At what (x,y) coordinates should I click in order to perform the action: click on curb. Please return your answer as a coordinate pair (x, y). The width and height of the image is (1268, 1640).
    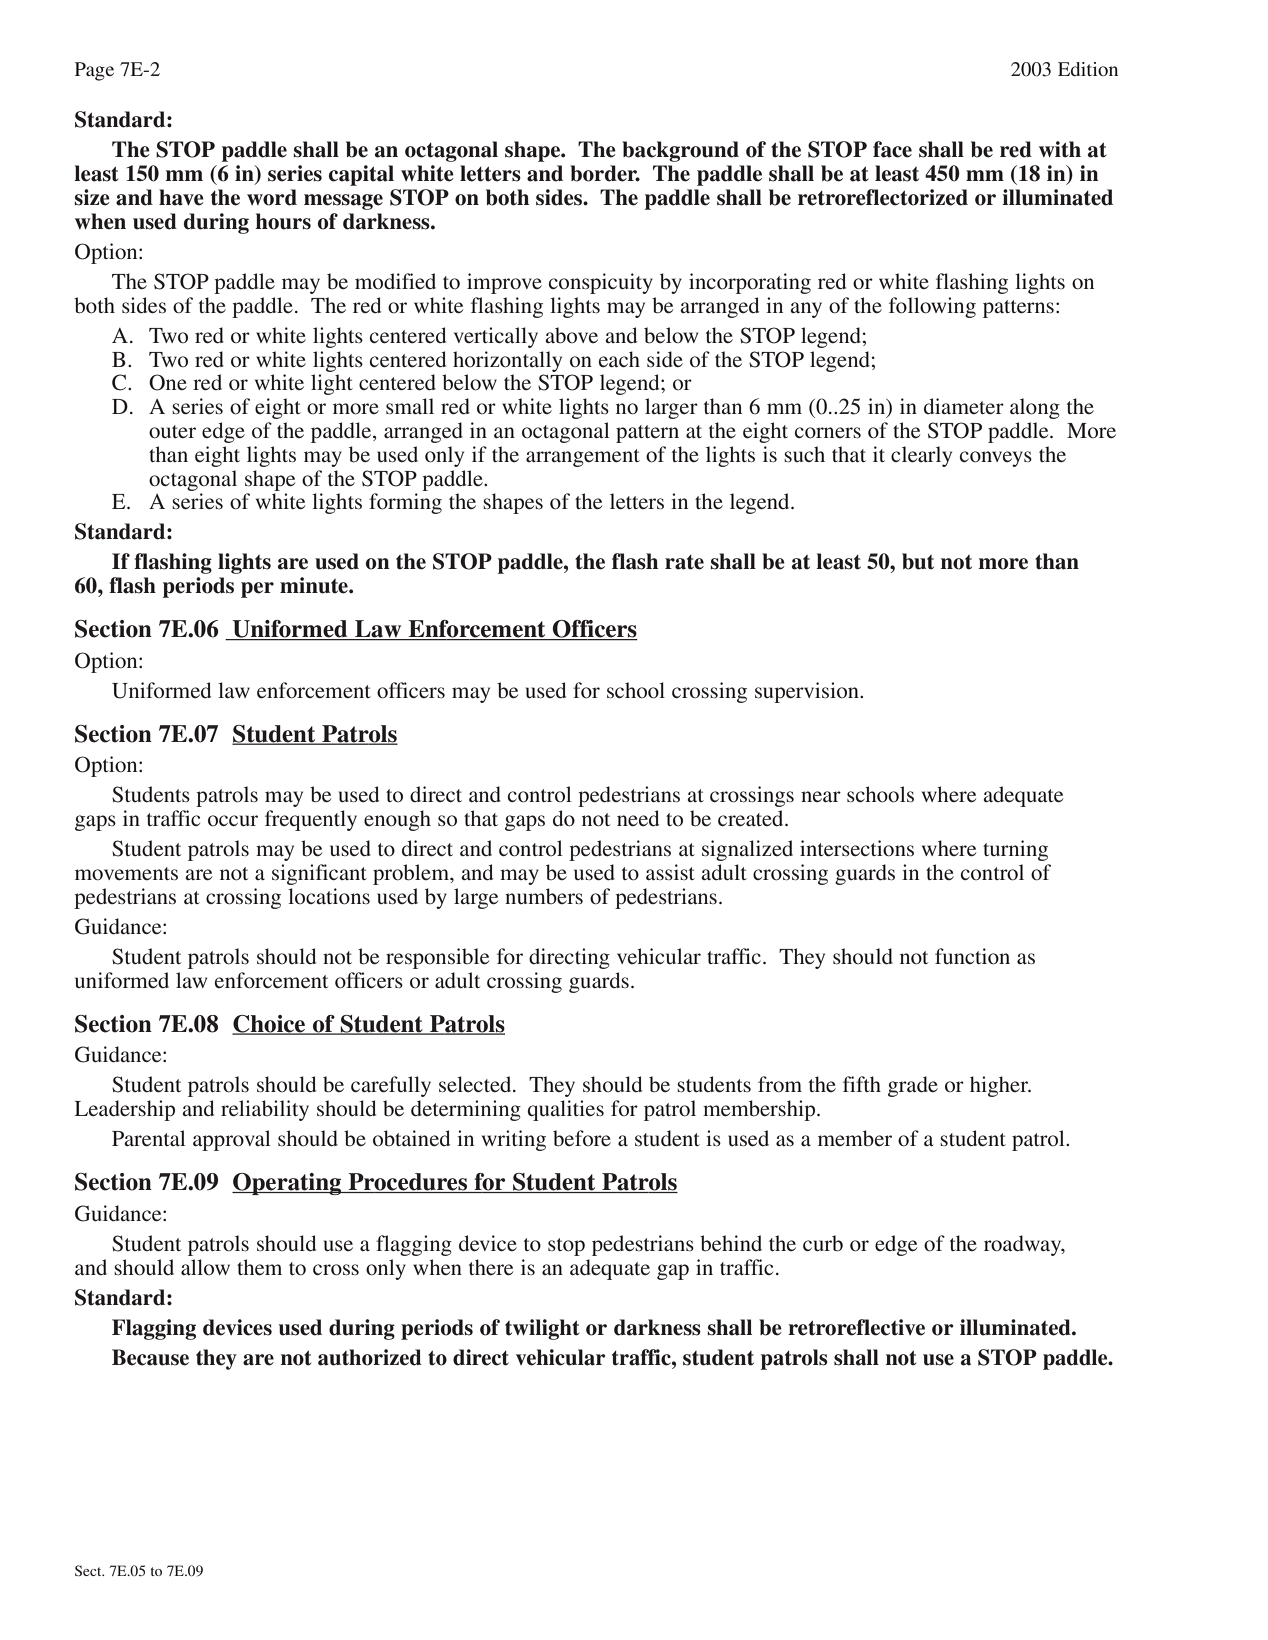
    Looking at the image, I should click on (823, 1243).
